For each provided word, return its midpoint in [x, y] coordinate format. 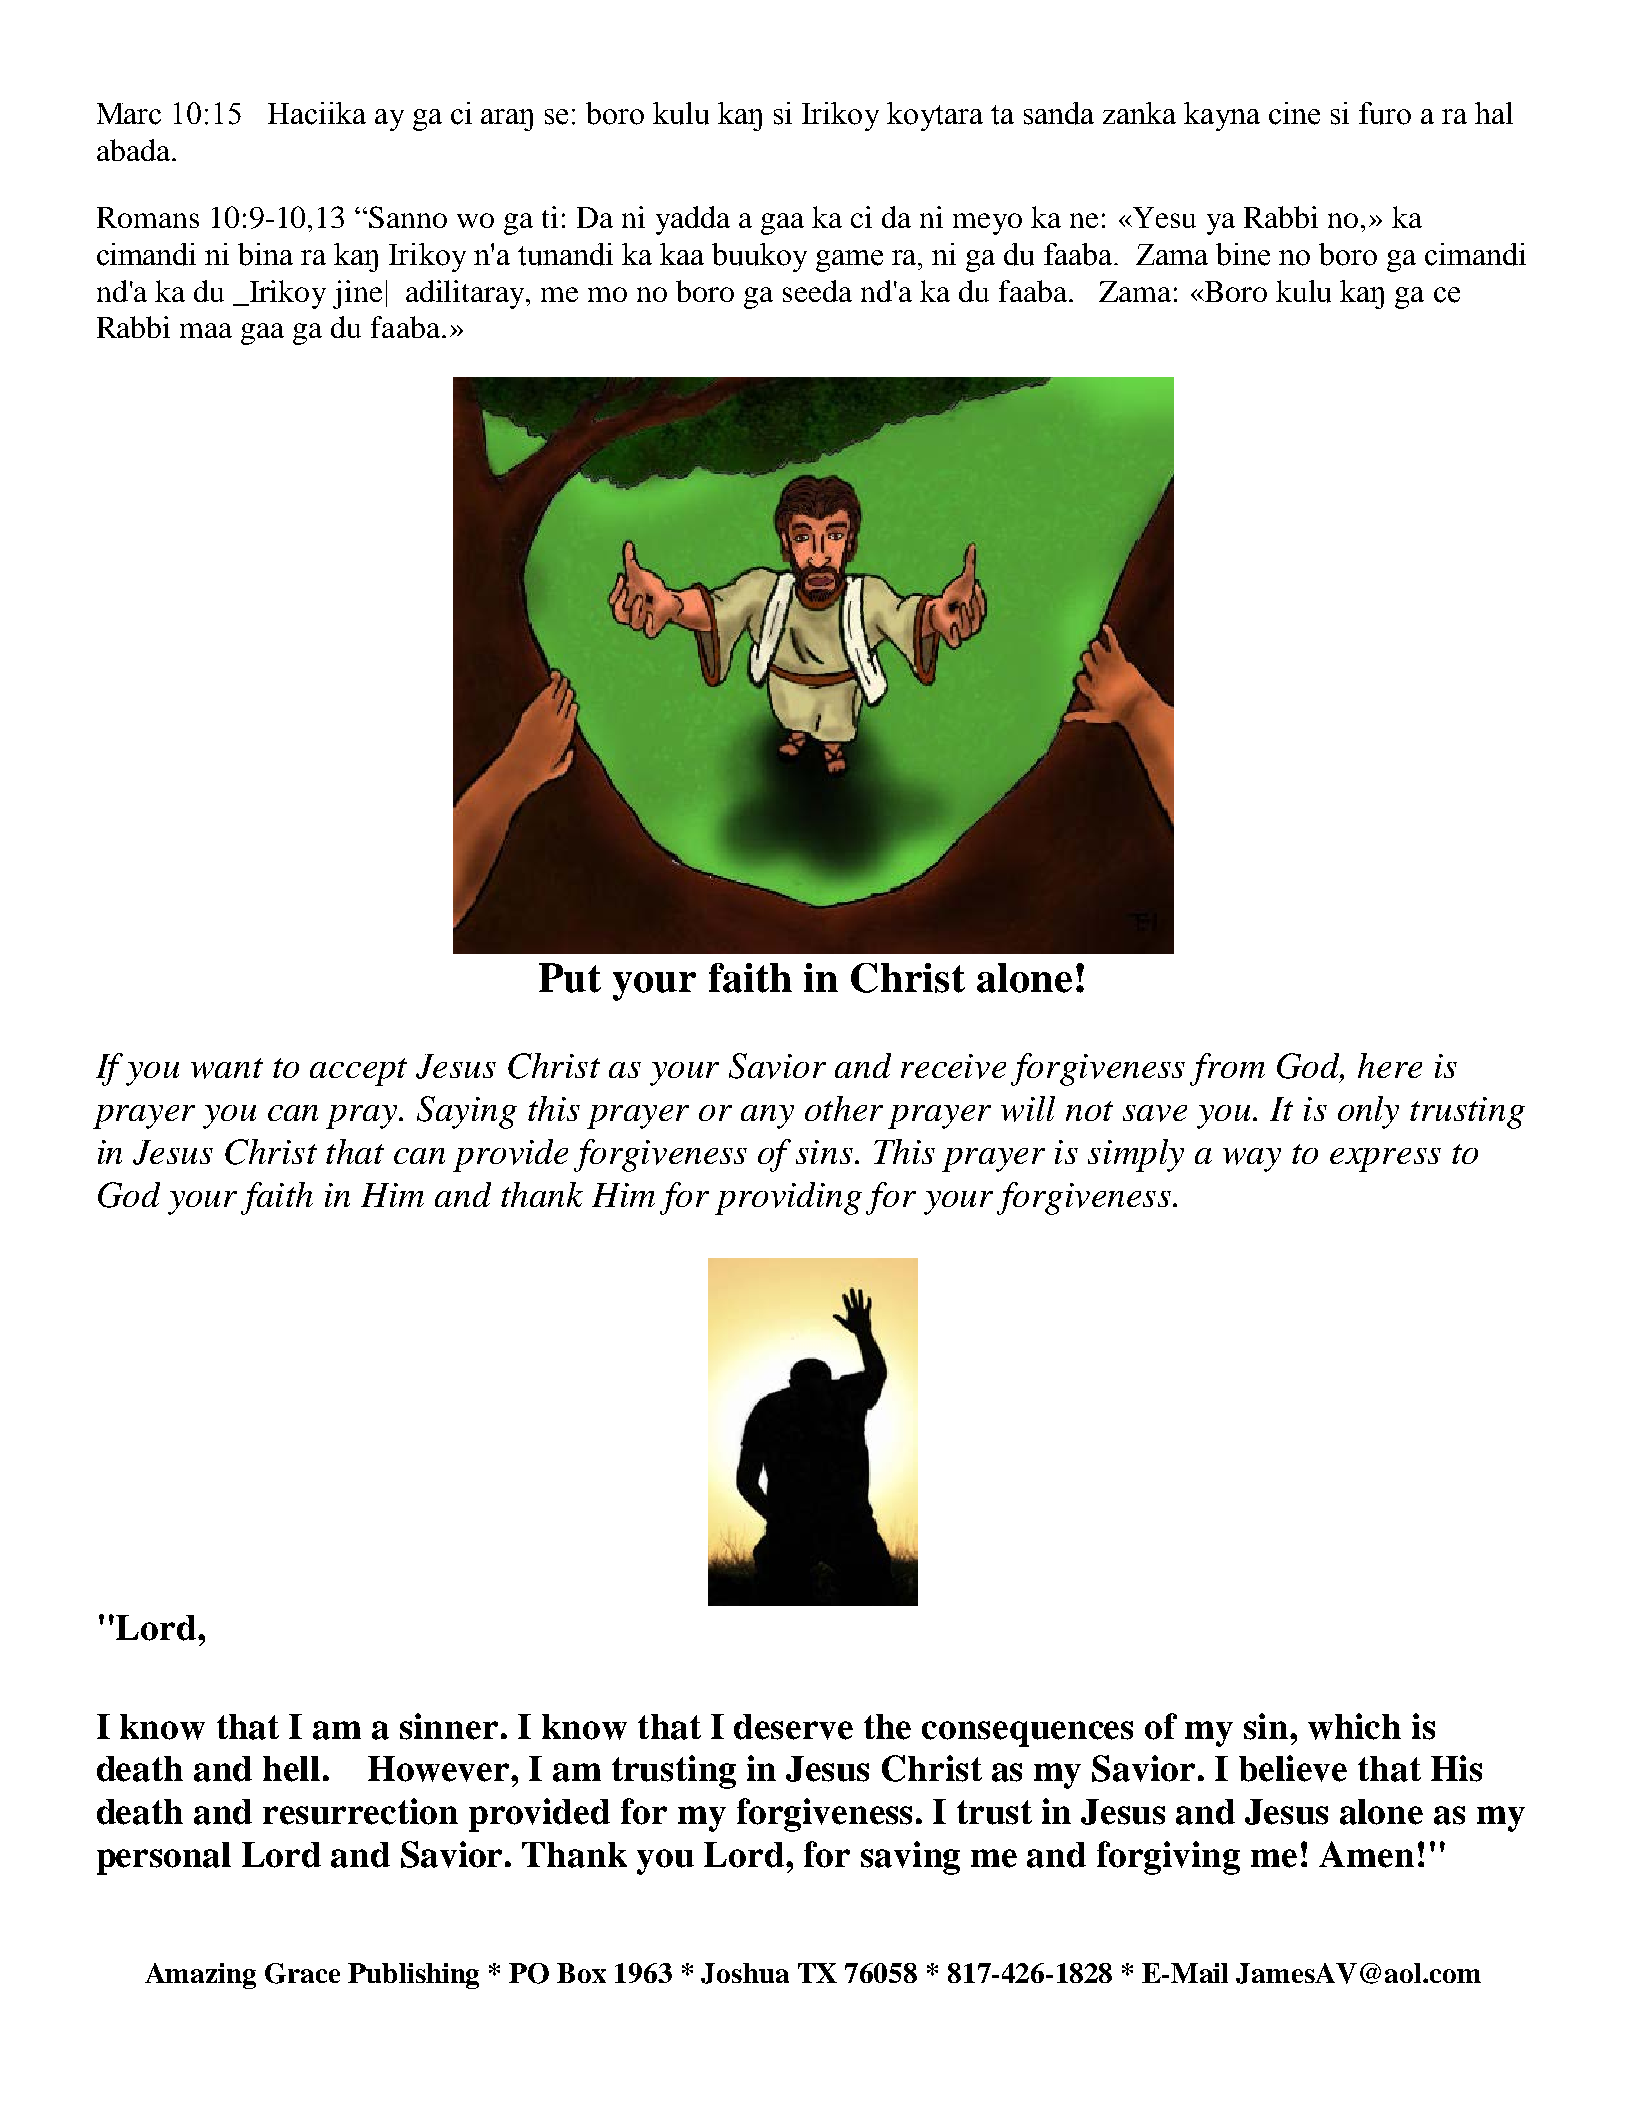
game [849, 261]
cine [1294, 113]
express [1385, 1160]
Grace [302, 1973]
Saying [467, 1112]
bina [265, 254]
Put [570, 978]
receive [953, 1066]
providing [788, 1198]
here [1390, 1065]
